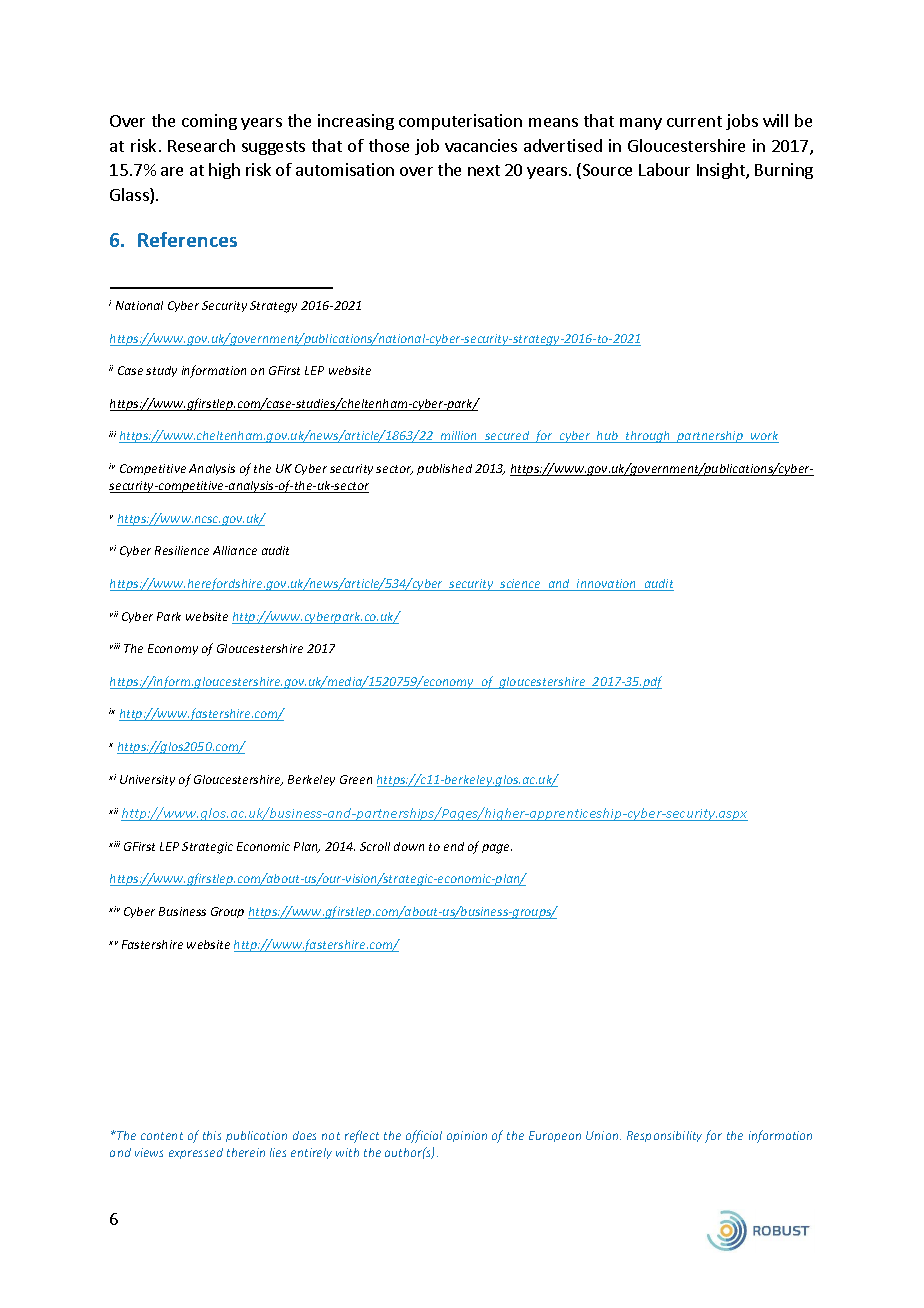  What do you see at coordinates (356, 779) in the screenshot?
I see `Green` at bounding box center [356, 779].
